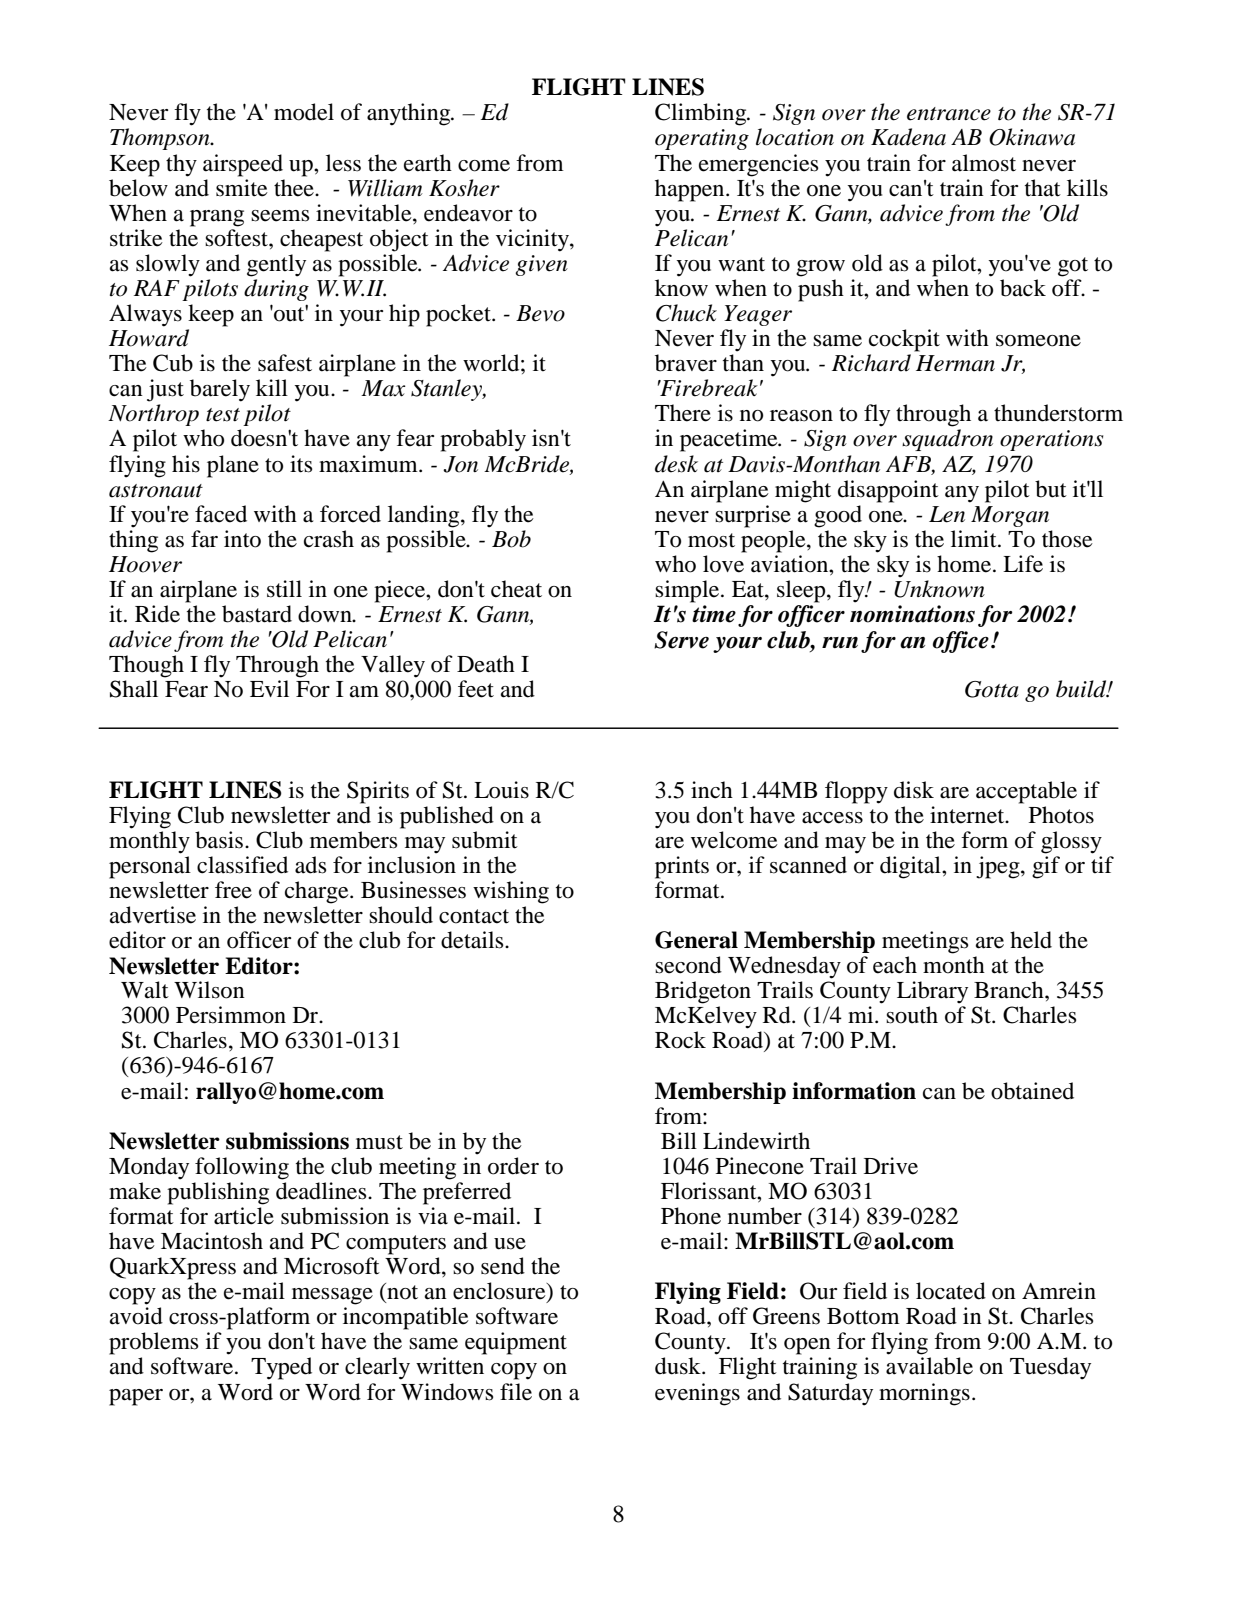 Image resolution: width=1237 pixels, height=1601 pixels. Describe the element at coordinates (269, 688) in the screenshot. I see `Evil` at that location.
